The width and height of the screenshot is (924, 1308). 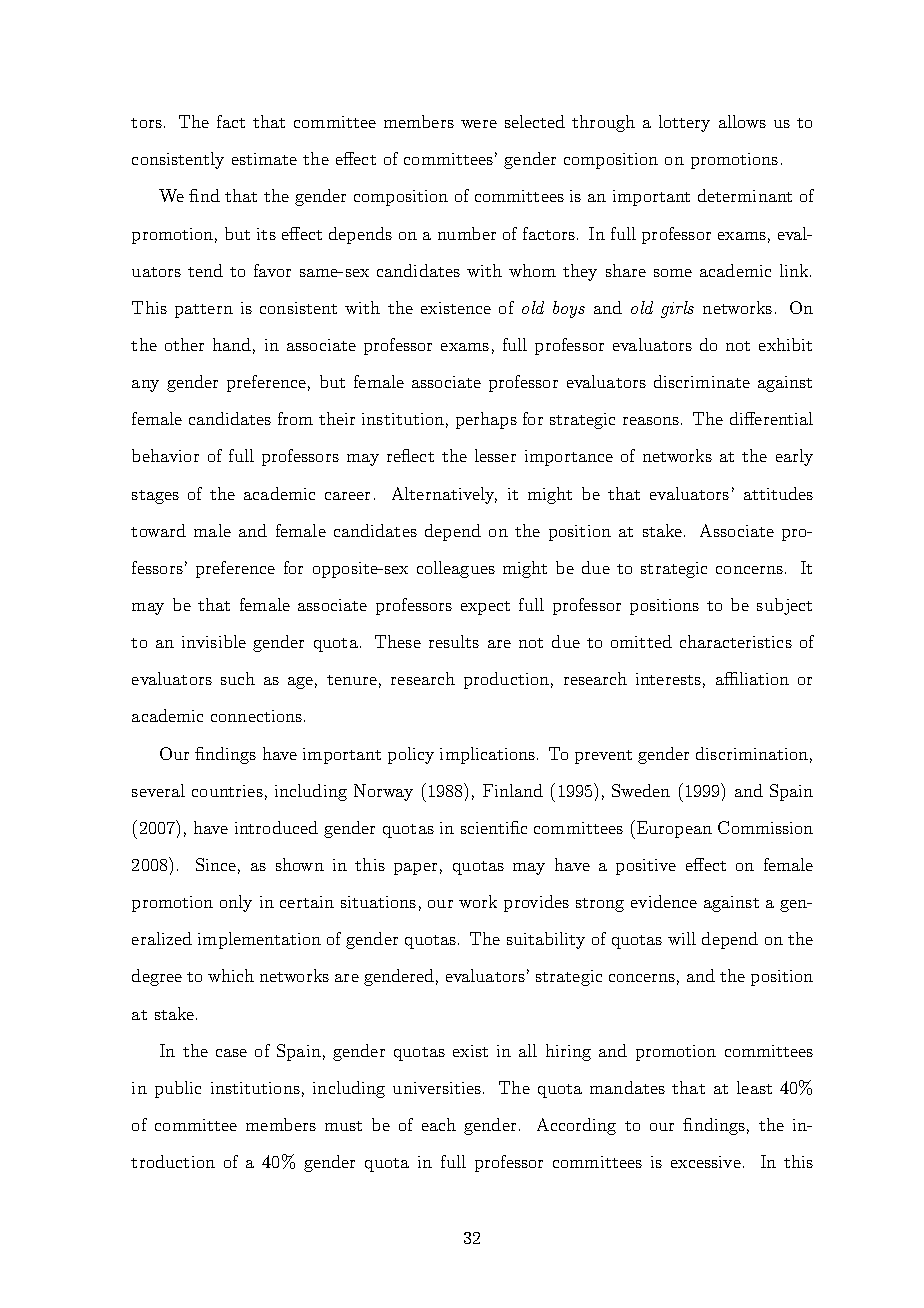 What do you see at coordinates (439, 1124) in the screenshot?
I see `each` at bounding box center [439, 1124].
